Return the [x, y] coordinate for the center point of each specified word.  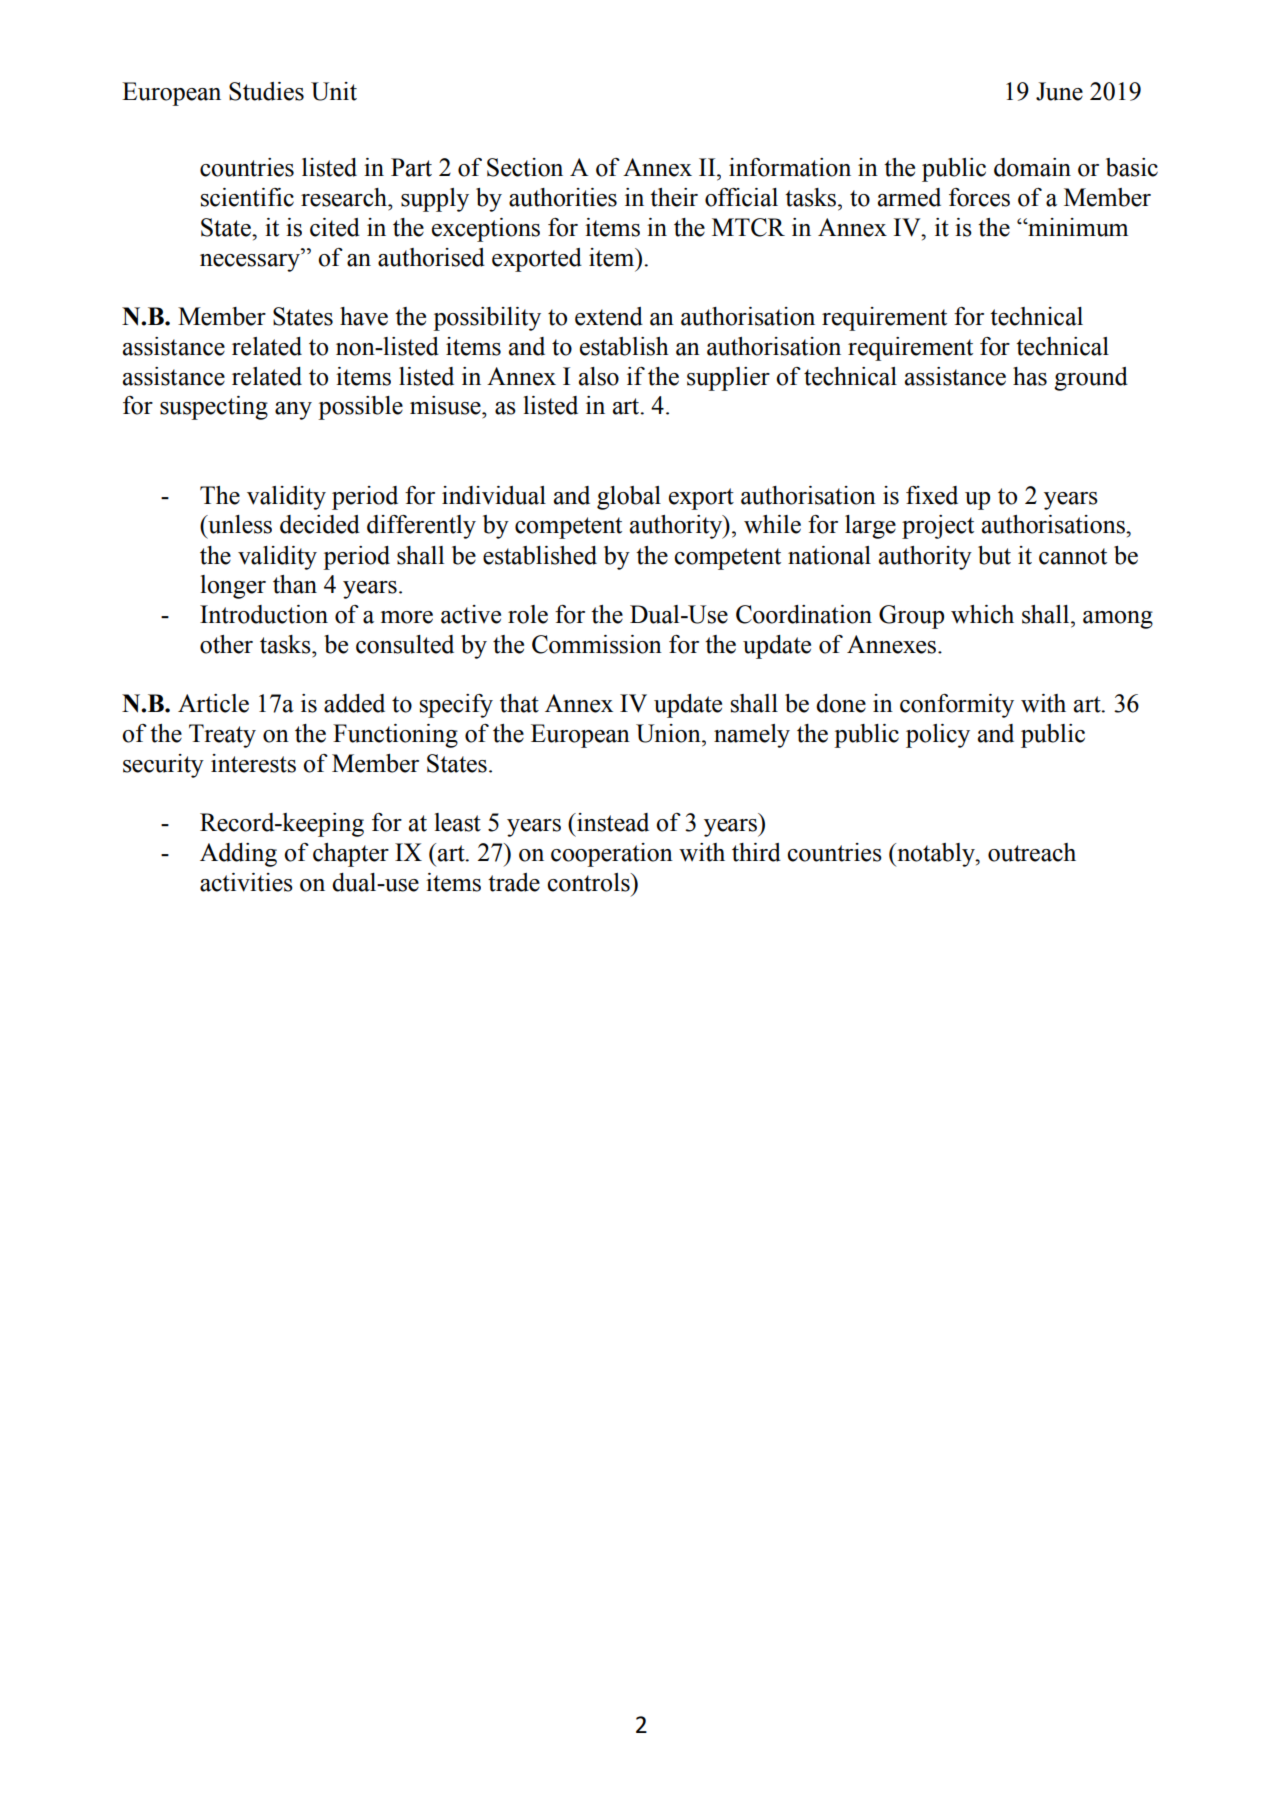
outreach [1032, 852]
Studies [266, 91]
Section [525, 167]
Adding [238, 855]
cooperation [612, 855]
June [1059, 91]
